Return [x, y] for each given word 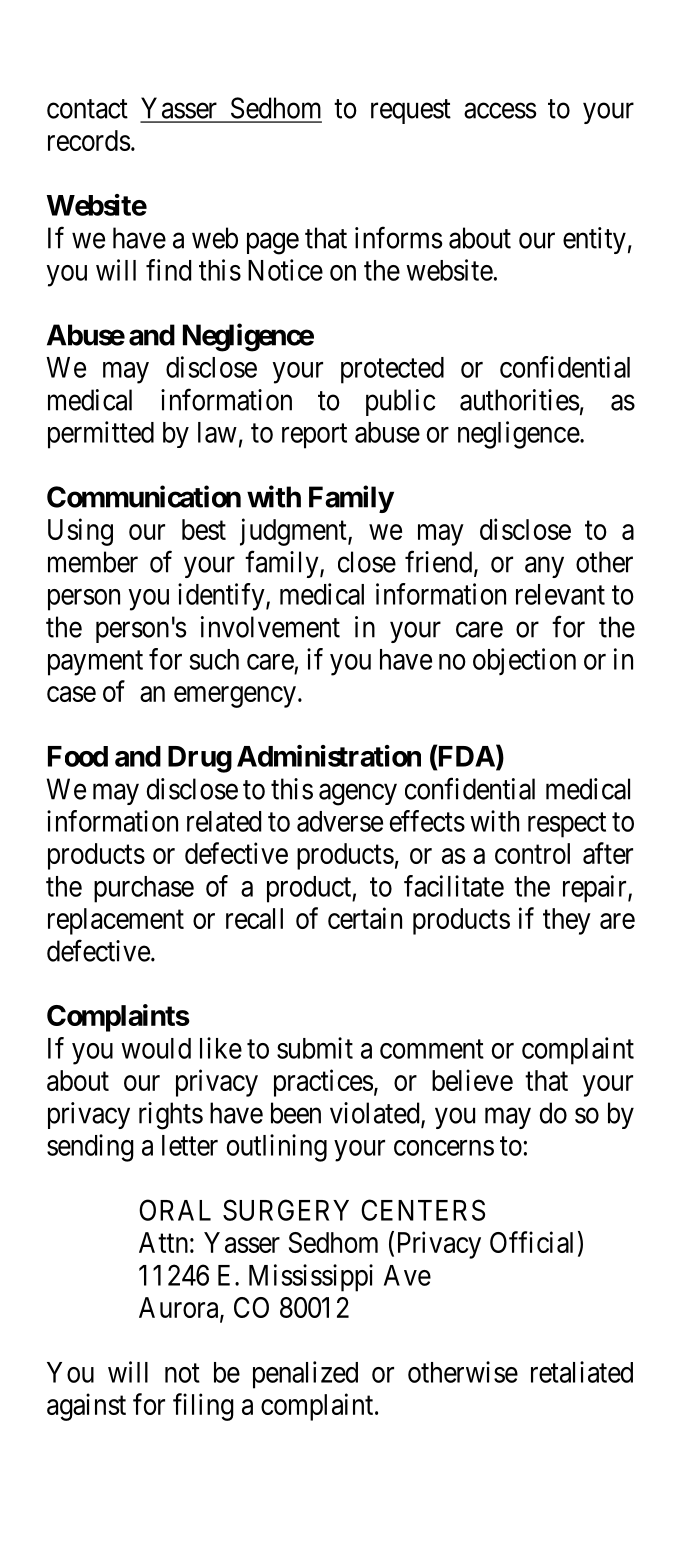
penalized [305, 1375]
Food [78, 756]
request [411, 112]
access [500, 111]
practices [323, 1083]
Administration [329, 756]
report [314, 436]
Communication [144, 496]
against [86, 1407]
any [544, 567]
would [156, 1048]
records [89, 140]
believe [472, 1080]
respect [567, 825]
